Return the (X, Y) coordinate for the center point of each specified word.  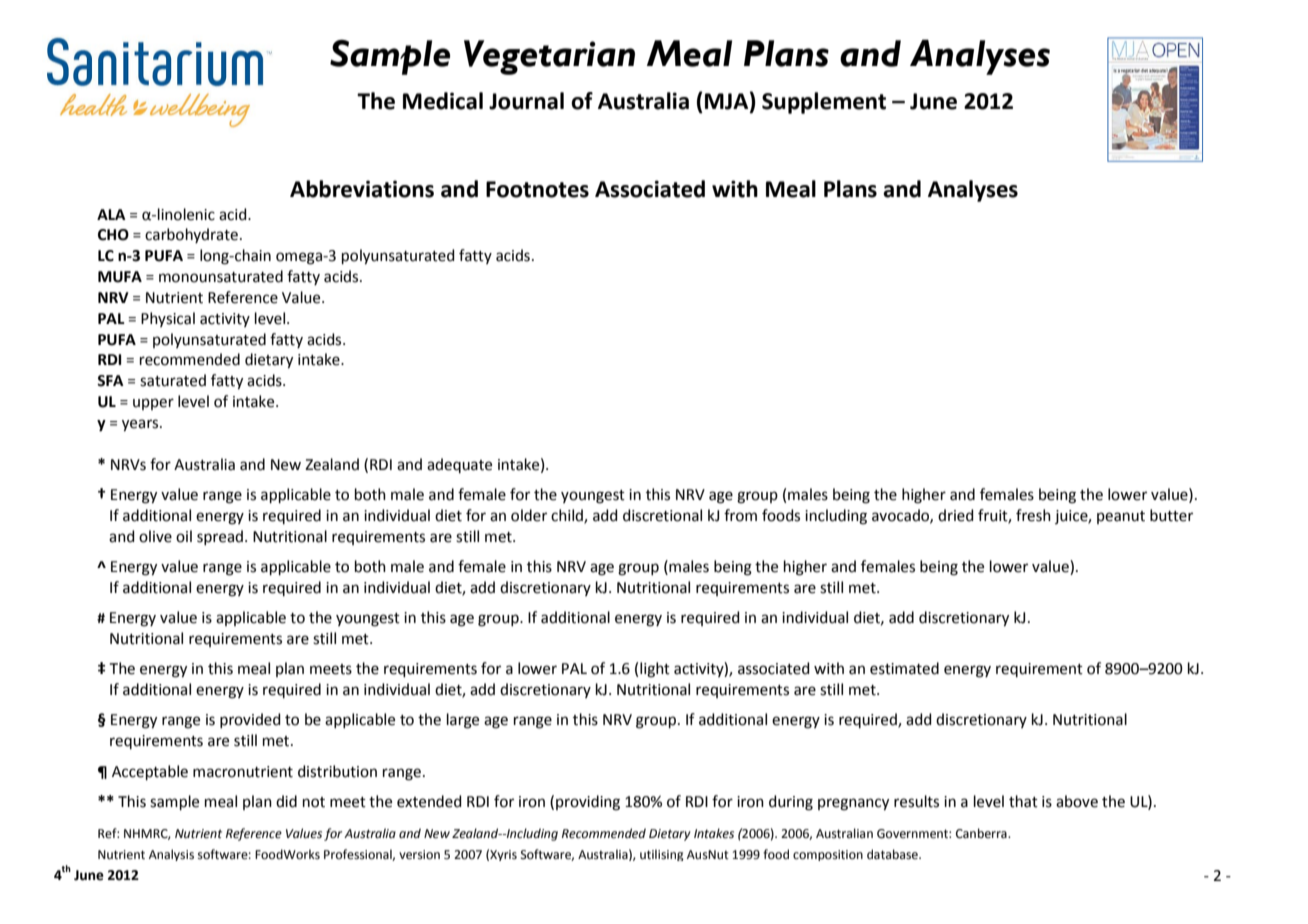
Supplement (824, 103)
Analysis (171, 855)
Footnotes (537, 189)
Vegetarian (549, 57)
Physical (168, 319)
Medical (443, 101)
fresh (1033, 515)
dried (956, 515)
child (568, 516)
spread (220, 537)
